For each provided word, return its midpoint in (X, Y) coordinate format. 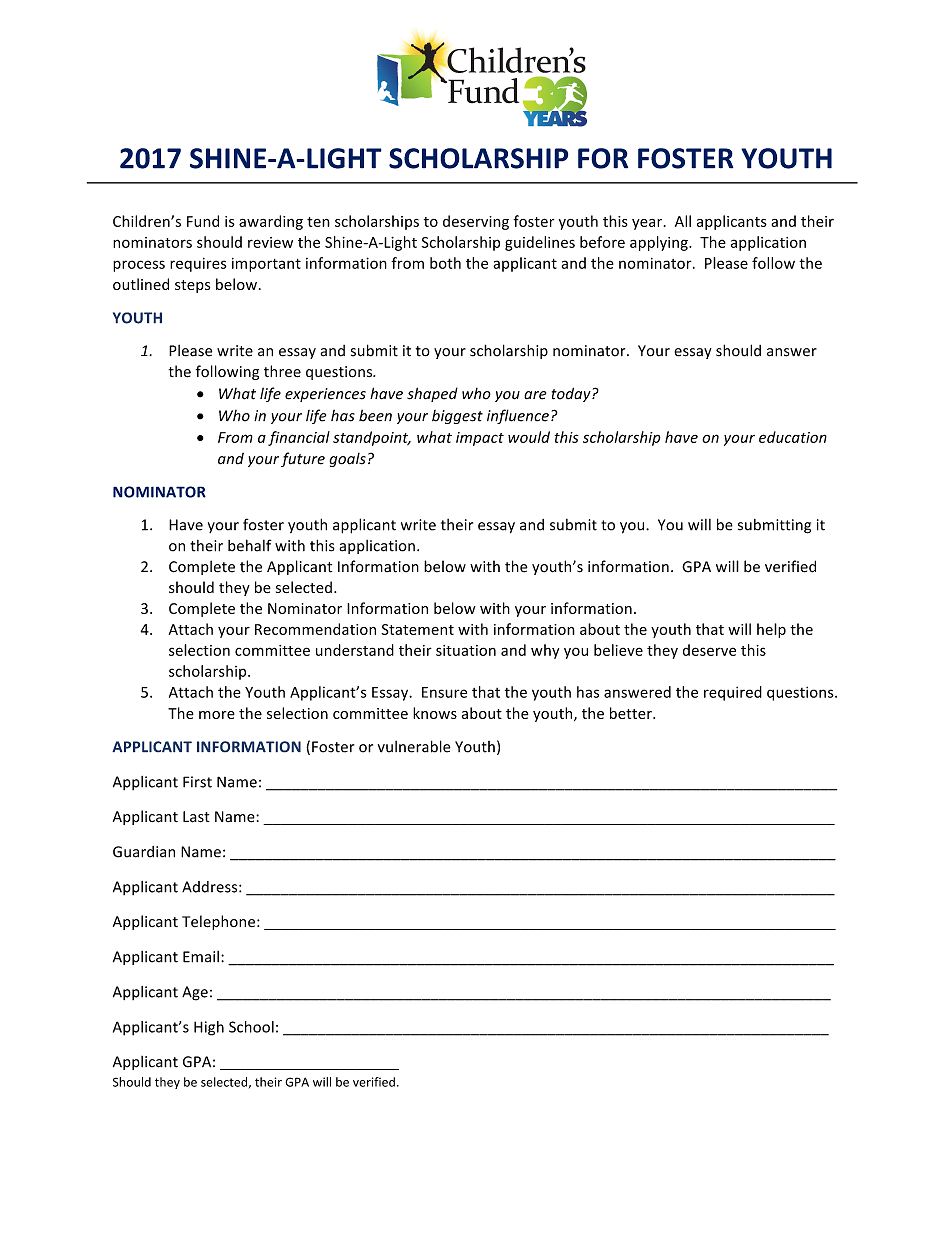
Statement (417, 629)
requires (198, 265)
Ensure (444, 692)
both (445, 263)
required (733, 693)
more (217, 715)
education (793, 437)
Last (196, 817)
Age (195, 993)
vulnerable (414, 746)
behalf (250, 545)
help (771, 630)
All (683, 221)
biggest (457, 417)
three (282, 371)
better (632, 713)
